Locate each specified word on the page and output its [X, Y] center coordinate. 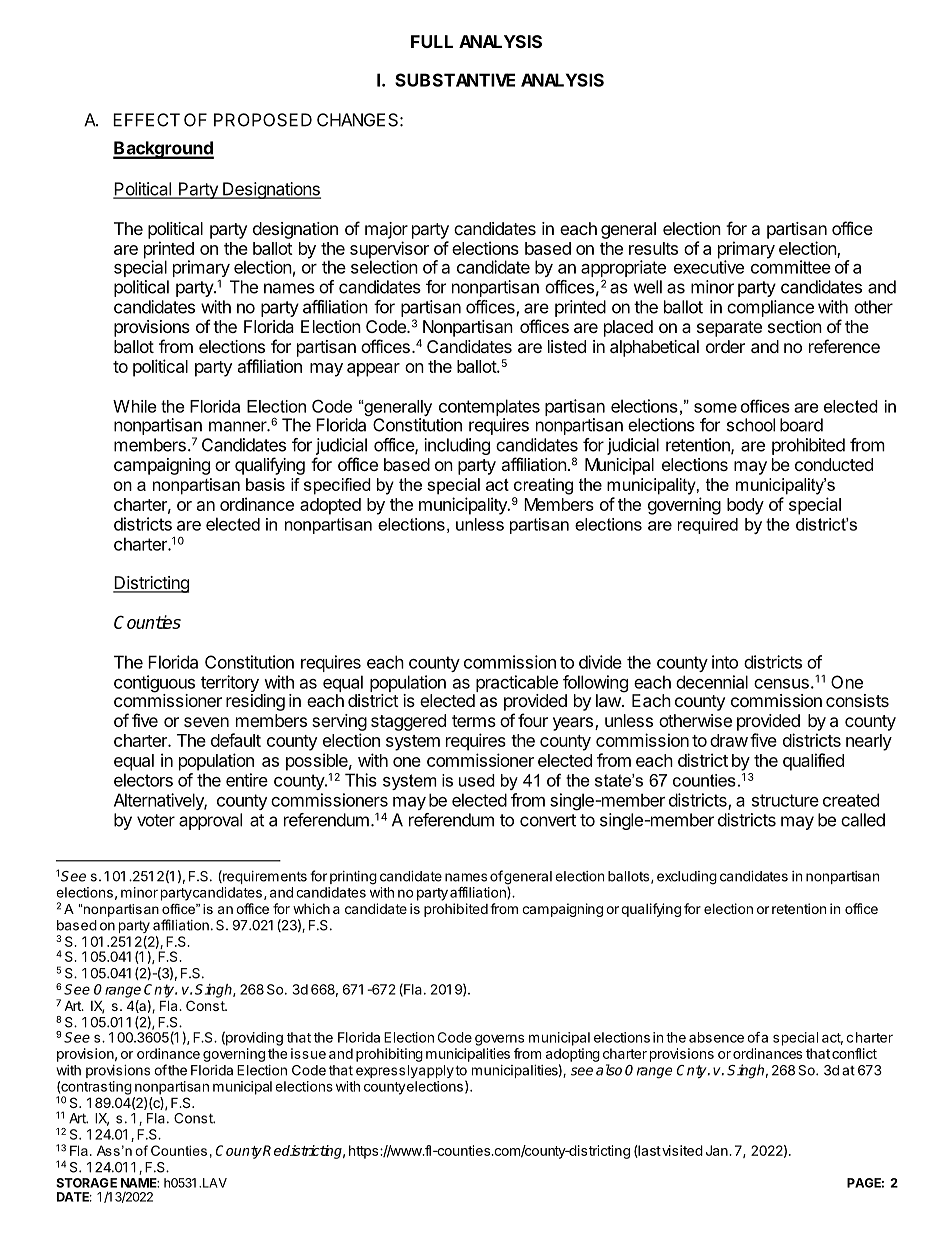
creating [543, 486]
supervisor [389, 251]
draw [729, 740]
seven [206, 722]
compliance [770, 308]
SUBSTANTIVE [455, 80]
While [135, 406]
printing [353, 878]
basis [265, 484]
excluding [687, 878]
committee [791, 266]
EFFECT [146, 120]
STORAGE [86, 1183]
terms [474, 721]
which [311, 908]
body [745, 506]
